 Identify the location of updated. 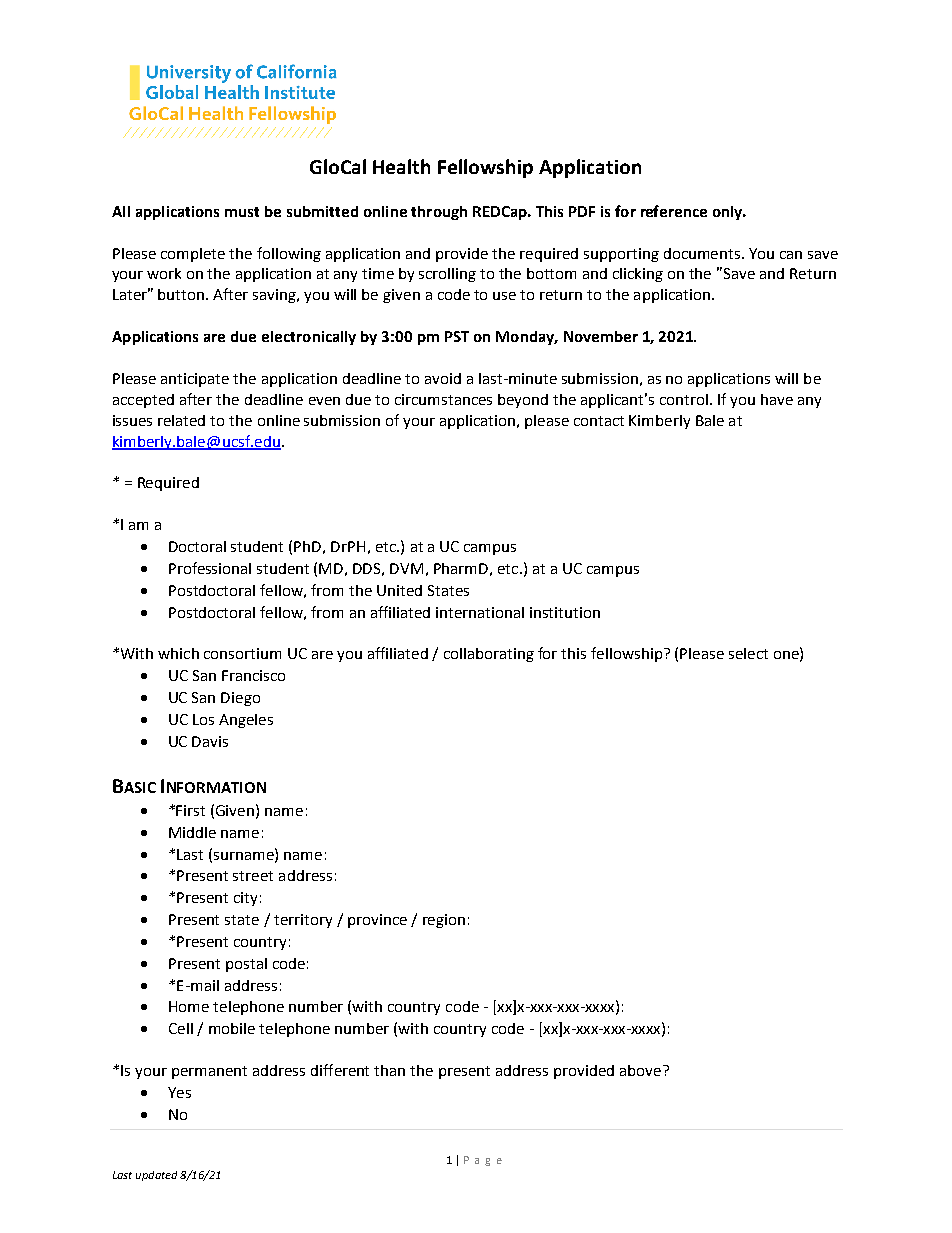
(156, 1176).
